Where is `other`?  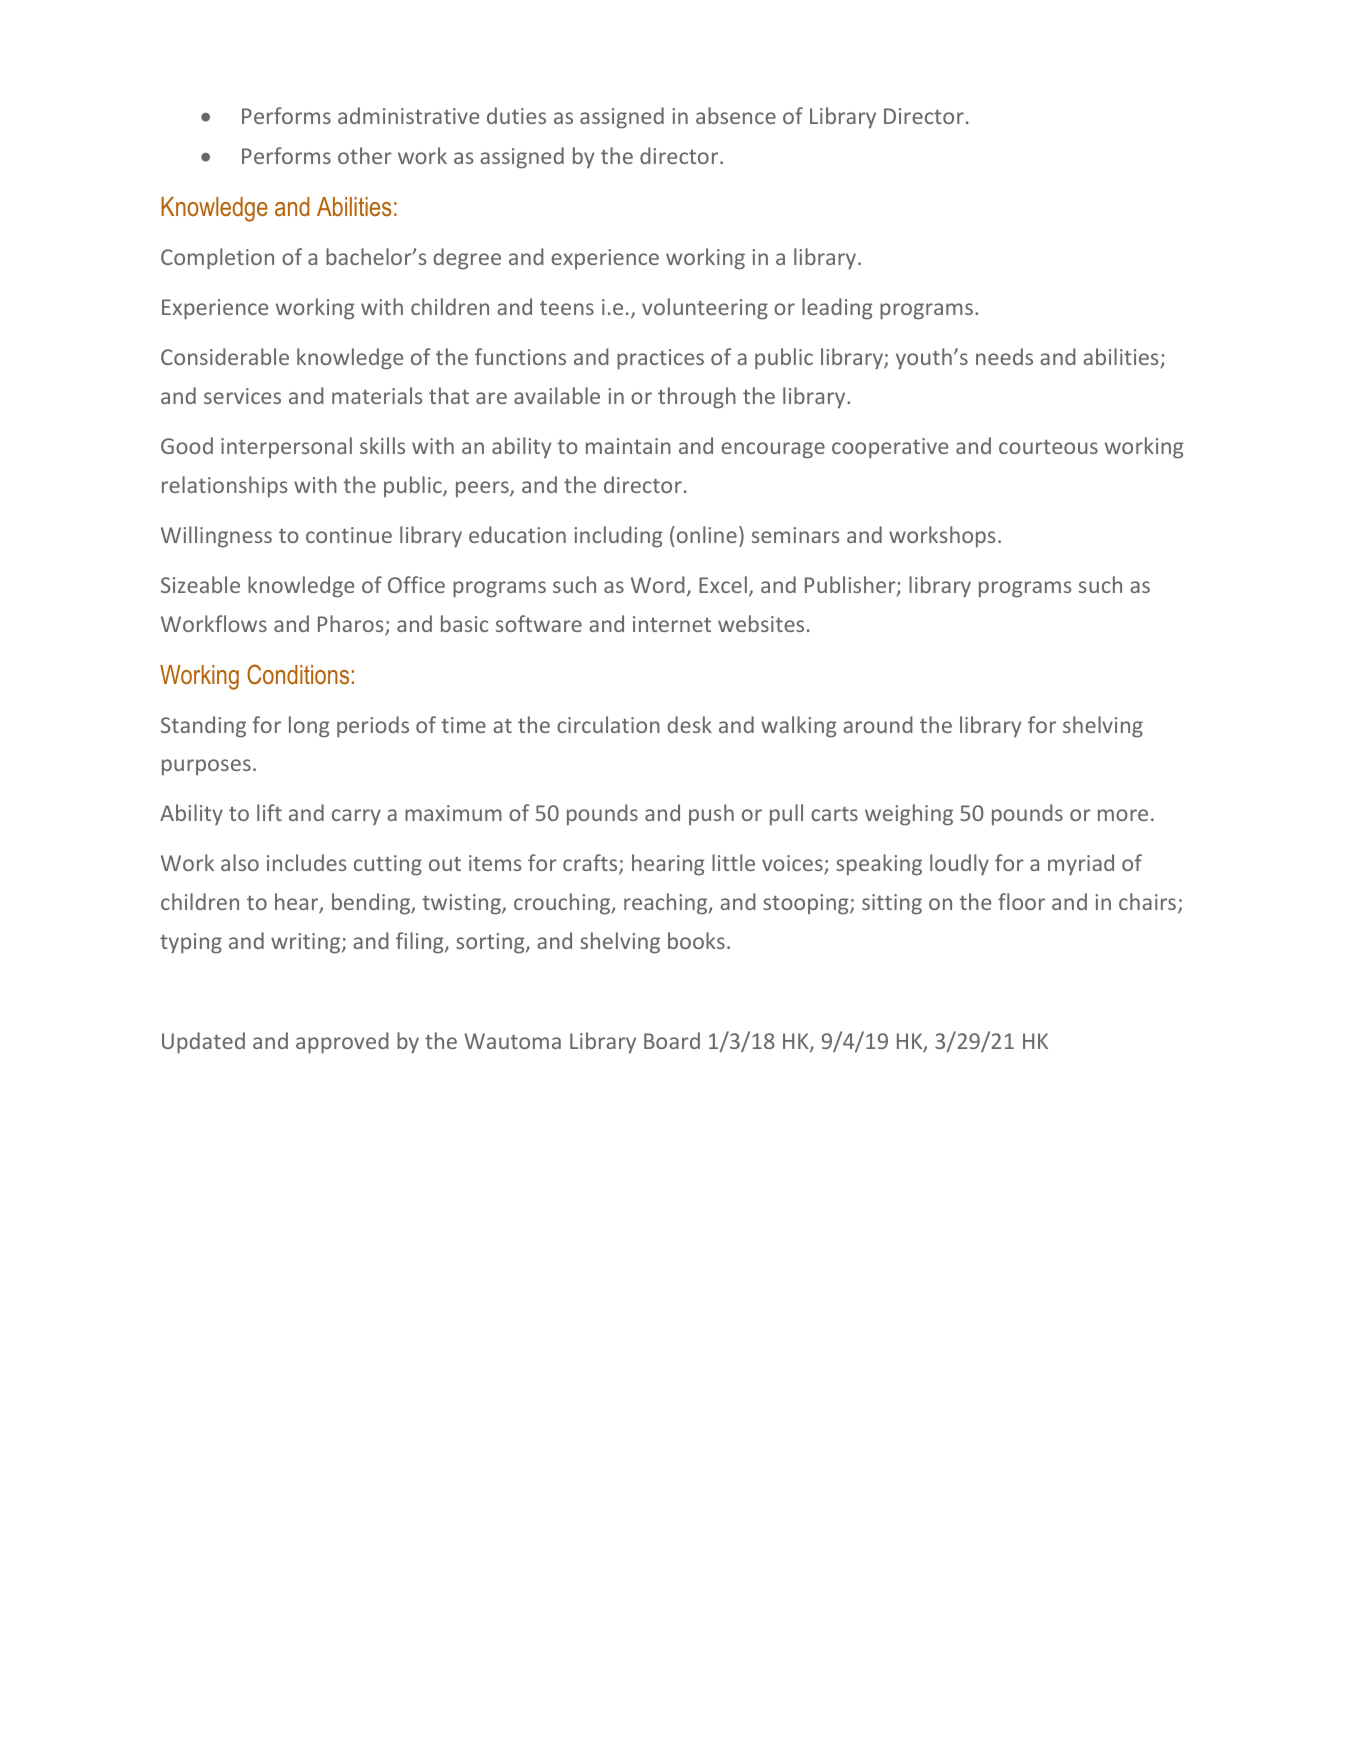
other is located at coordinates (365, 155).
